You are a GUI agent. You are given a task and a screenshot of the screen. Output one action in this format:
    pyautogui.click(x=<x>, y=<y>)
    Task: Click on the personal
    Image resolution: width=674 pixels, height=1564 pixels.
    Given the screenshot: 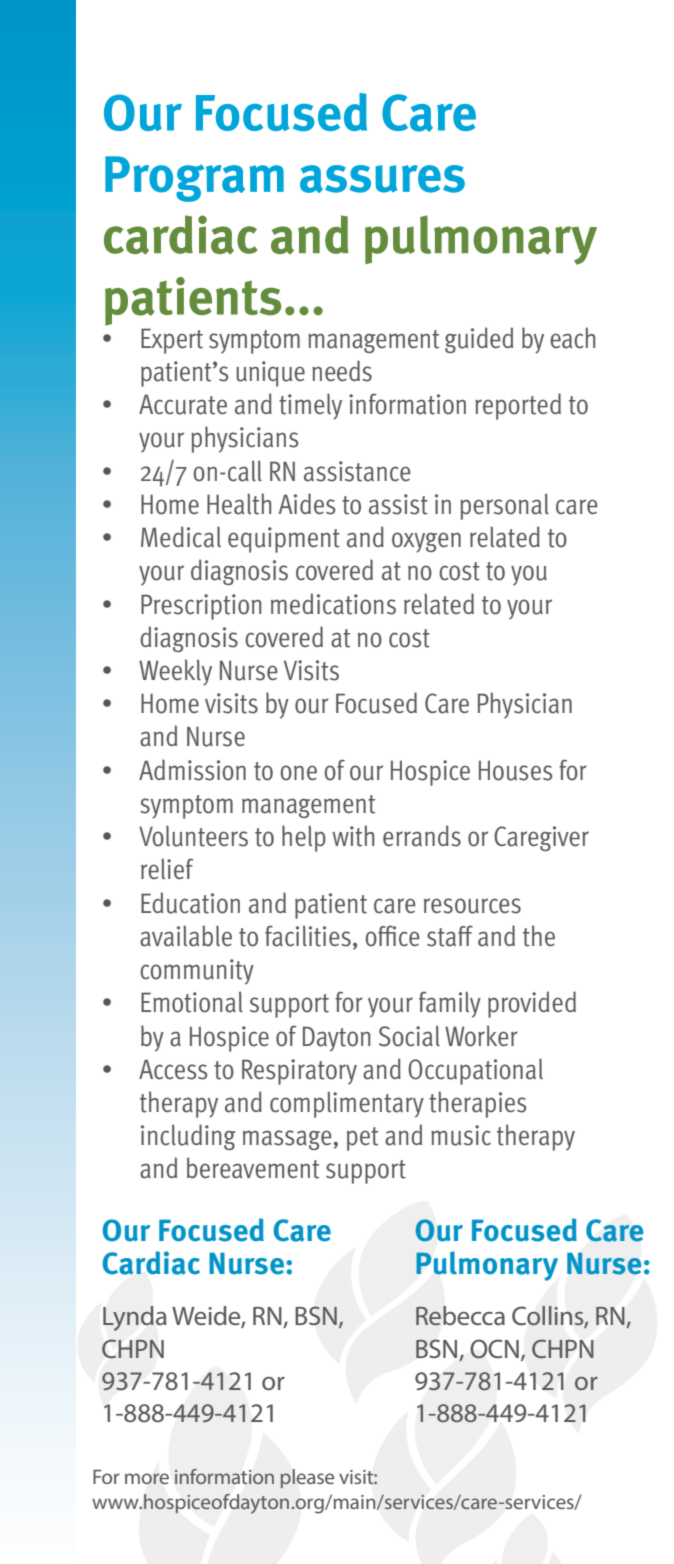 What is the action you would take?
    pyautogui.click(x=504, y=506)
